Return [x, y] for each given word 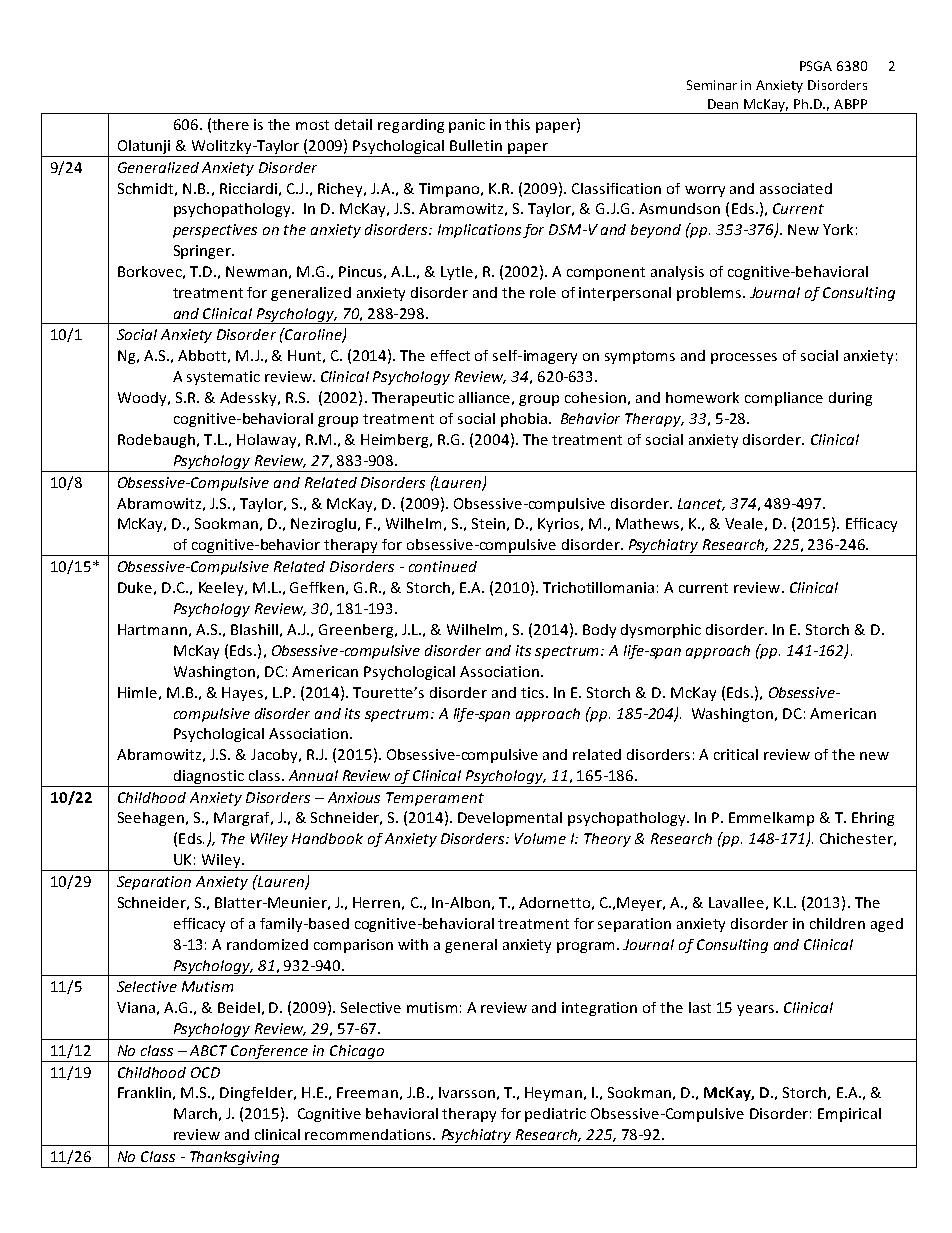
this [517, 124]
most [312, 125]
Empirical [849, 1115]
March [195, 1113]
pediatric [555, 1115]
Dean [723, 104]
